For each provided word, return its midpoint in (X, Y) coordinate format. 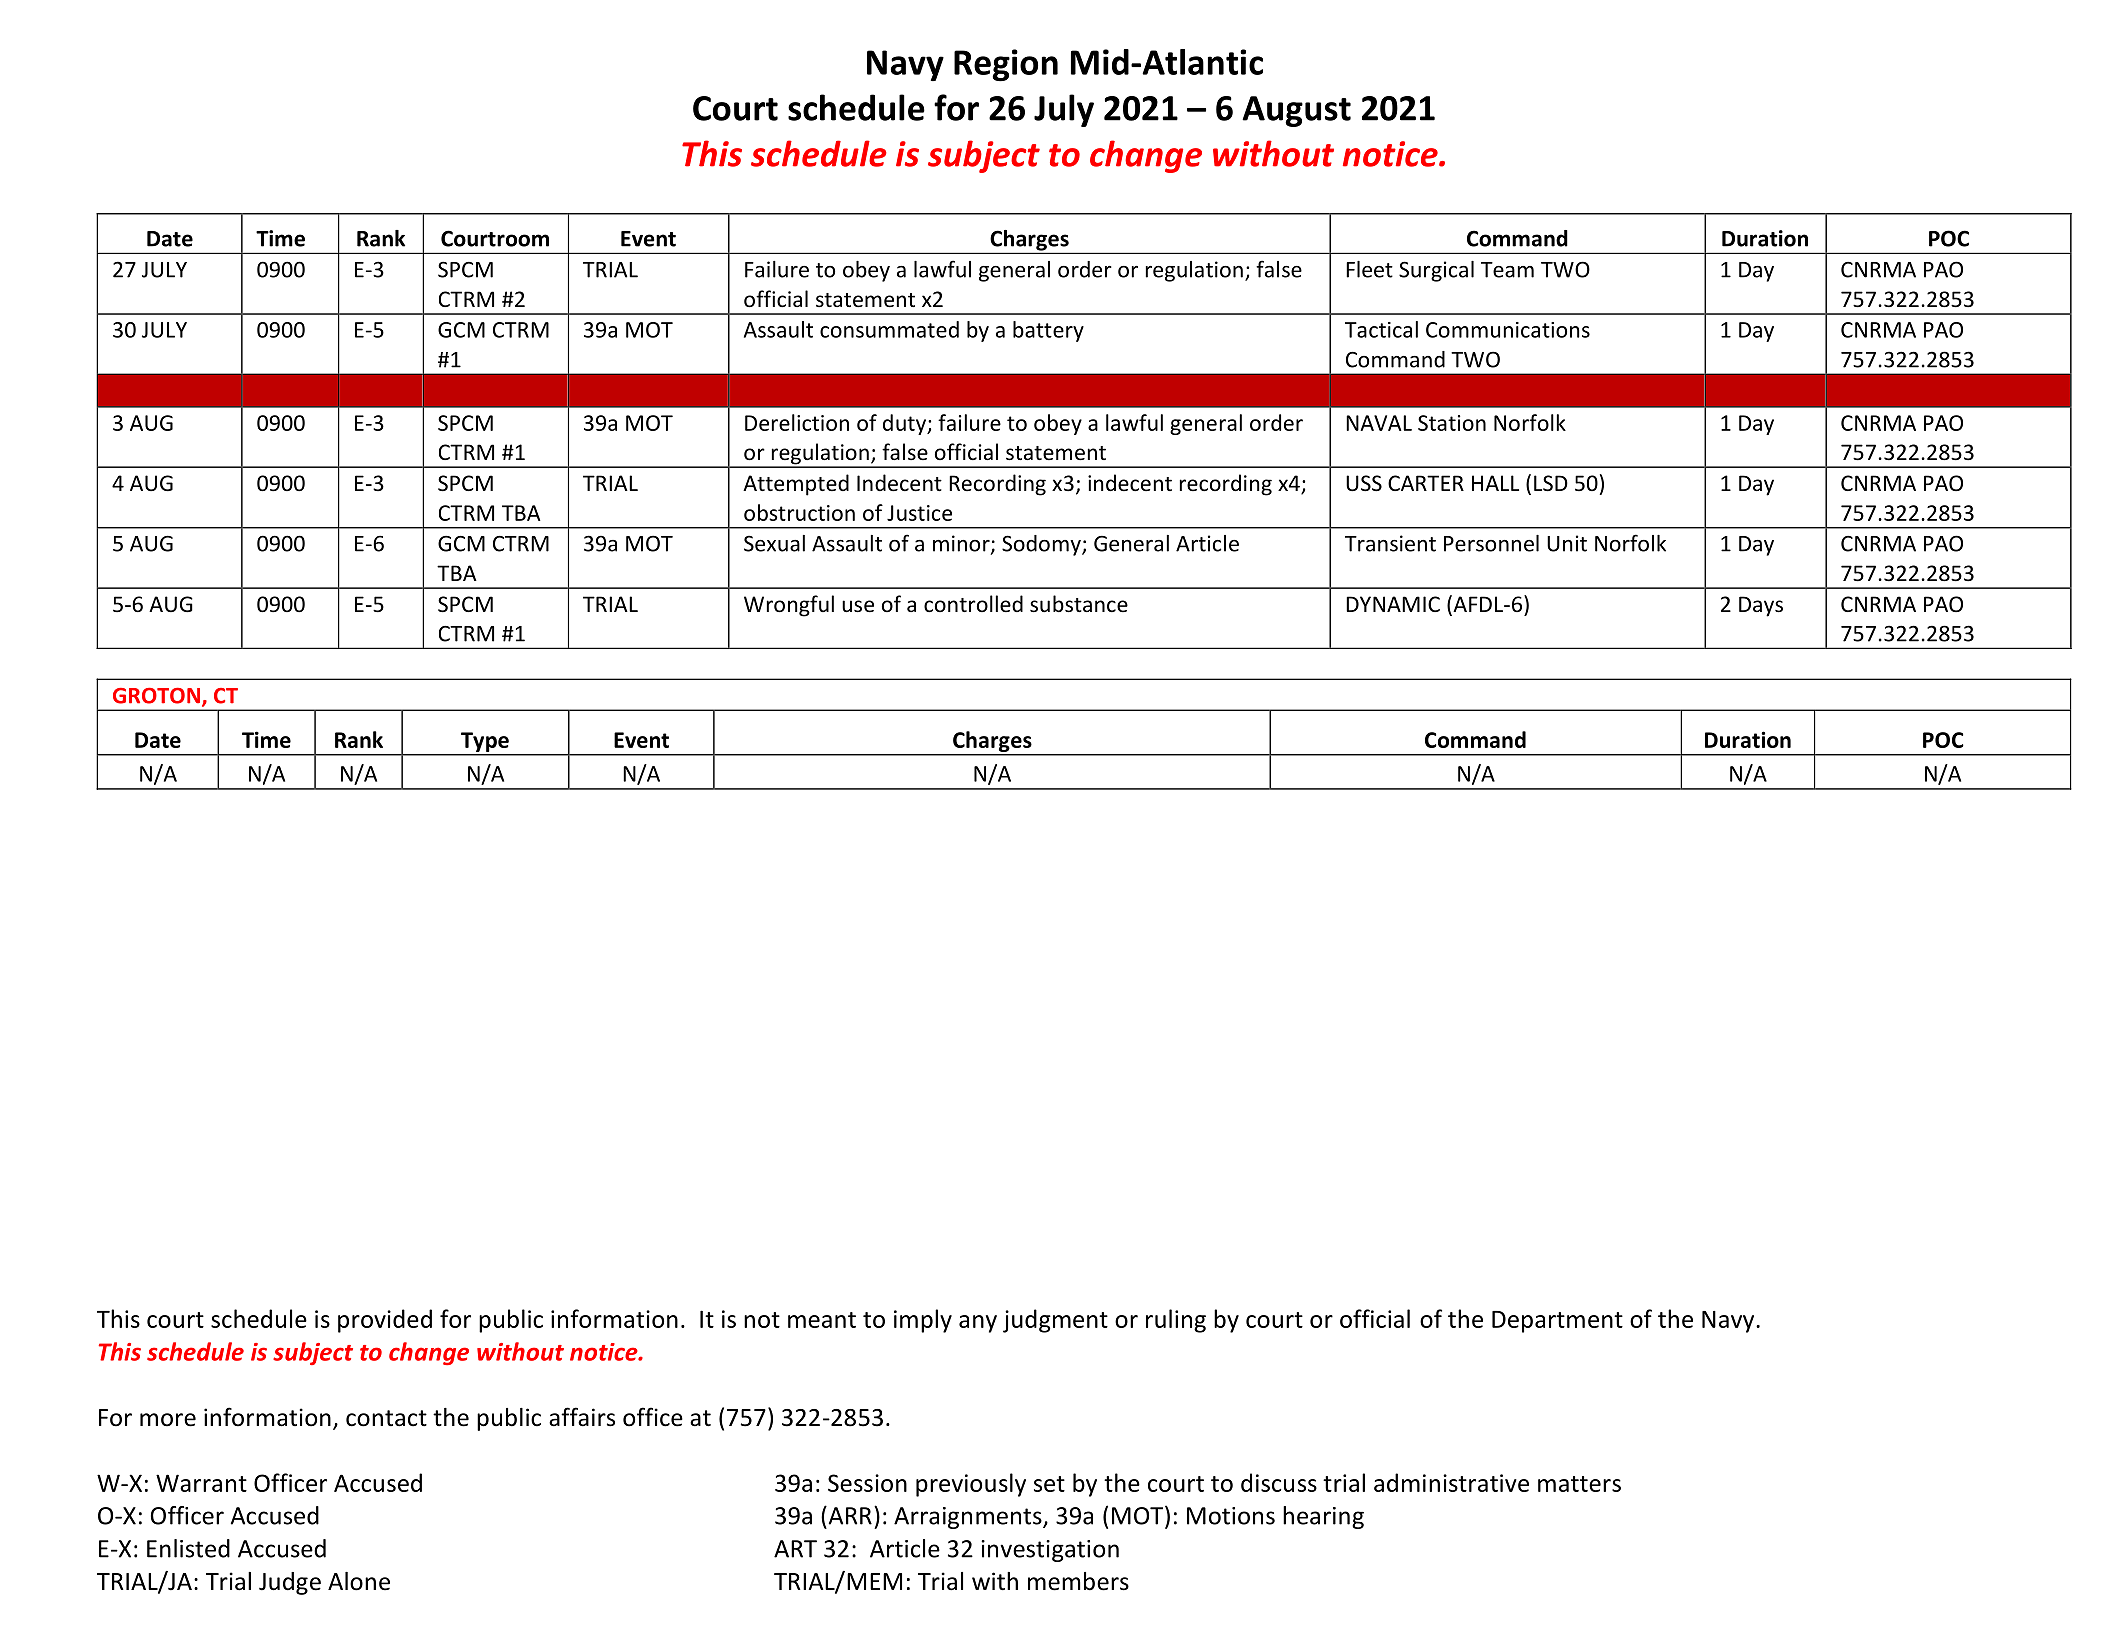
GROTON (156, 696)
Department (1557, 1322)
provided (385, 1321)
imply (923, 1321)
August (1296, 111)
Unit (1567, 543)
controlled (973, 604)
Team (1507, 270)
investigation (1050, 1551)
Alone (359, 1581)
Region (1006, 65)
